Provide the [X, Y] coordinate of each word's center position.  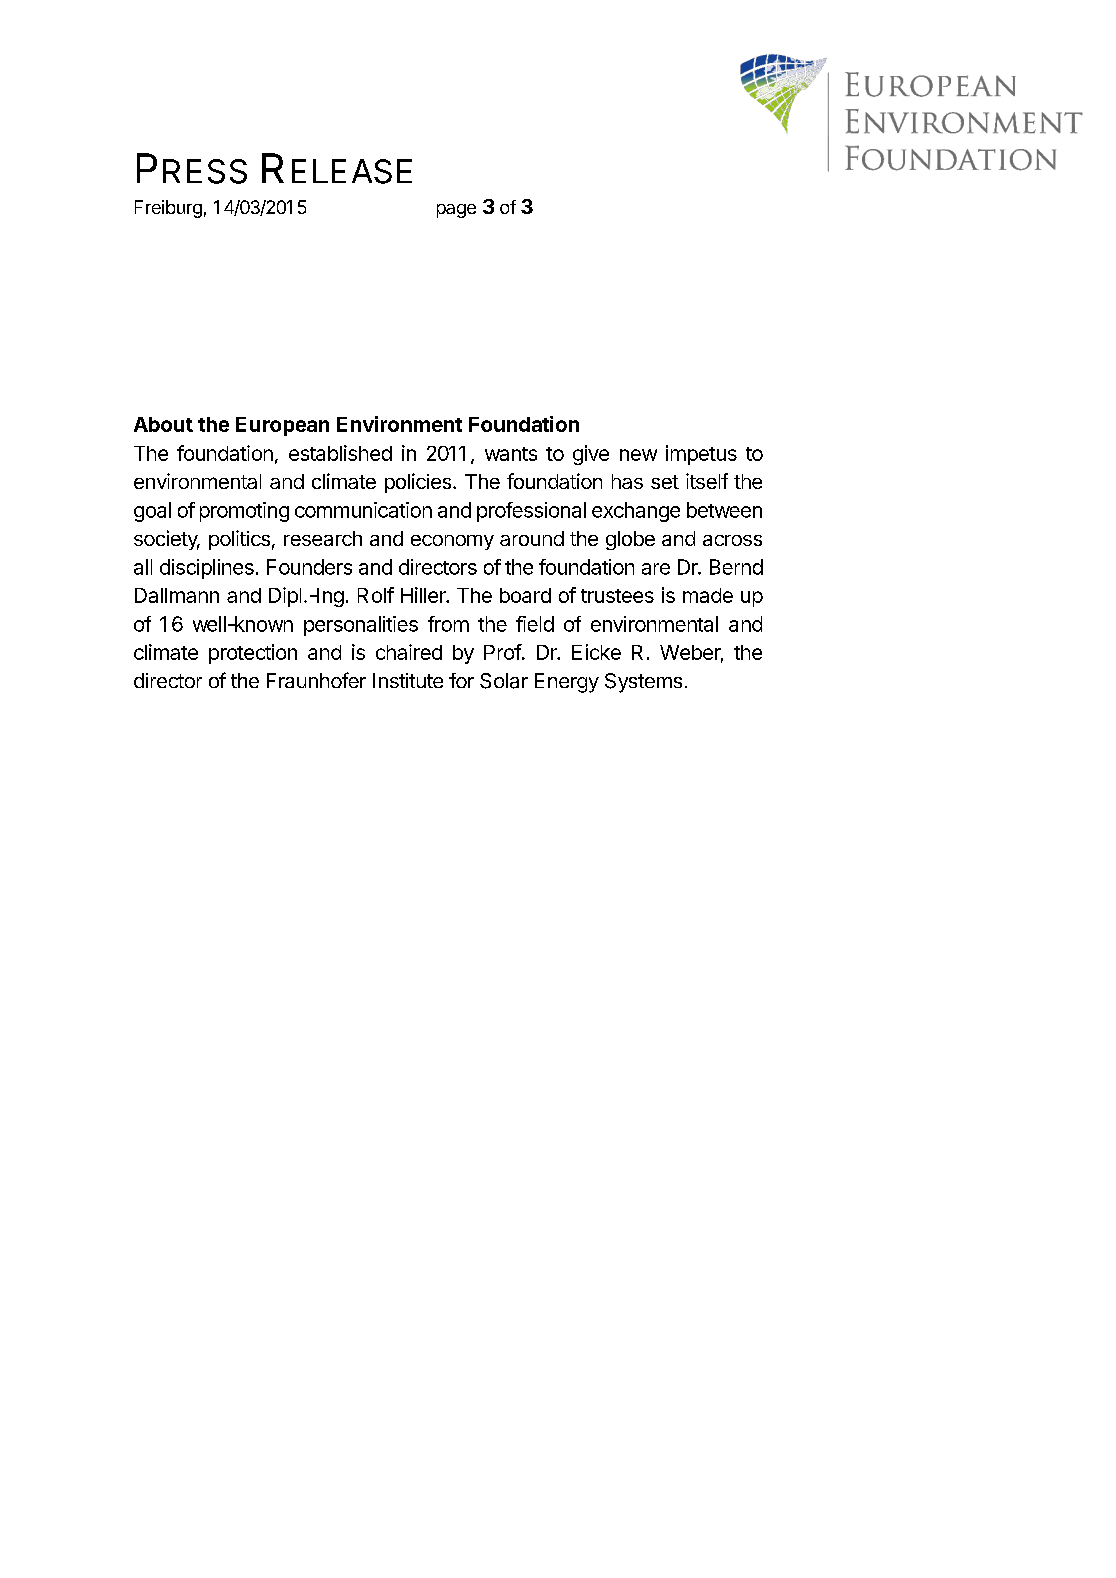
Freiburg [168, 209]
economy [452, 542]
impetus [701, 455]
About [163, 424]
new [638, 455]
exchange [636, 512]
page [456, 211]
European [282, 426]
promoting [244, 512]
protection [253, 654]
